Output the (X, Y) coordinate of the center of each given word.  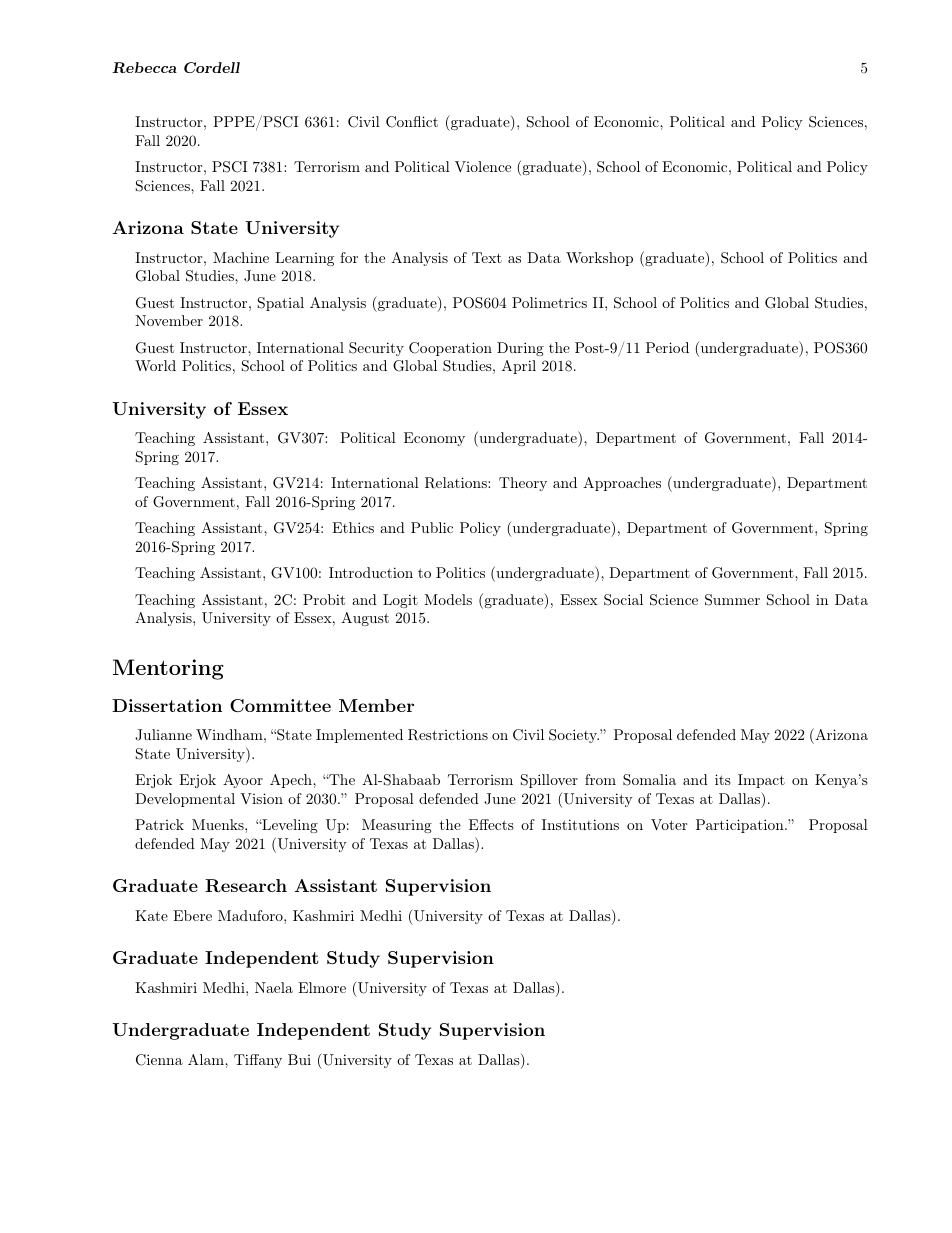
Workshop (599, 259)
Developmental (185, 800)
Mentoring (168, 669)
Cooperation (450, 349)
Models (448, 599)
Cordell (212, 67)
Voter (669, 824)
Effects (491, 824)
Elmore (322, 987)
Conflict (412, 122)
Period (667, 347)
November (169, 320)
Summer (732, 600)
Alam (207, 1059)
